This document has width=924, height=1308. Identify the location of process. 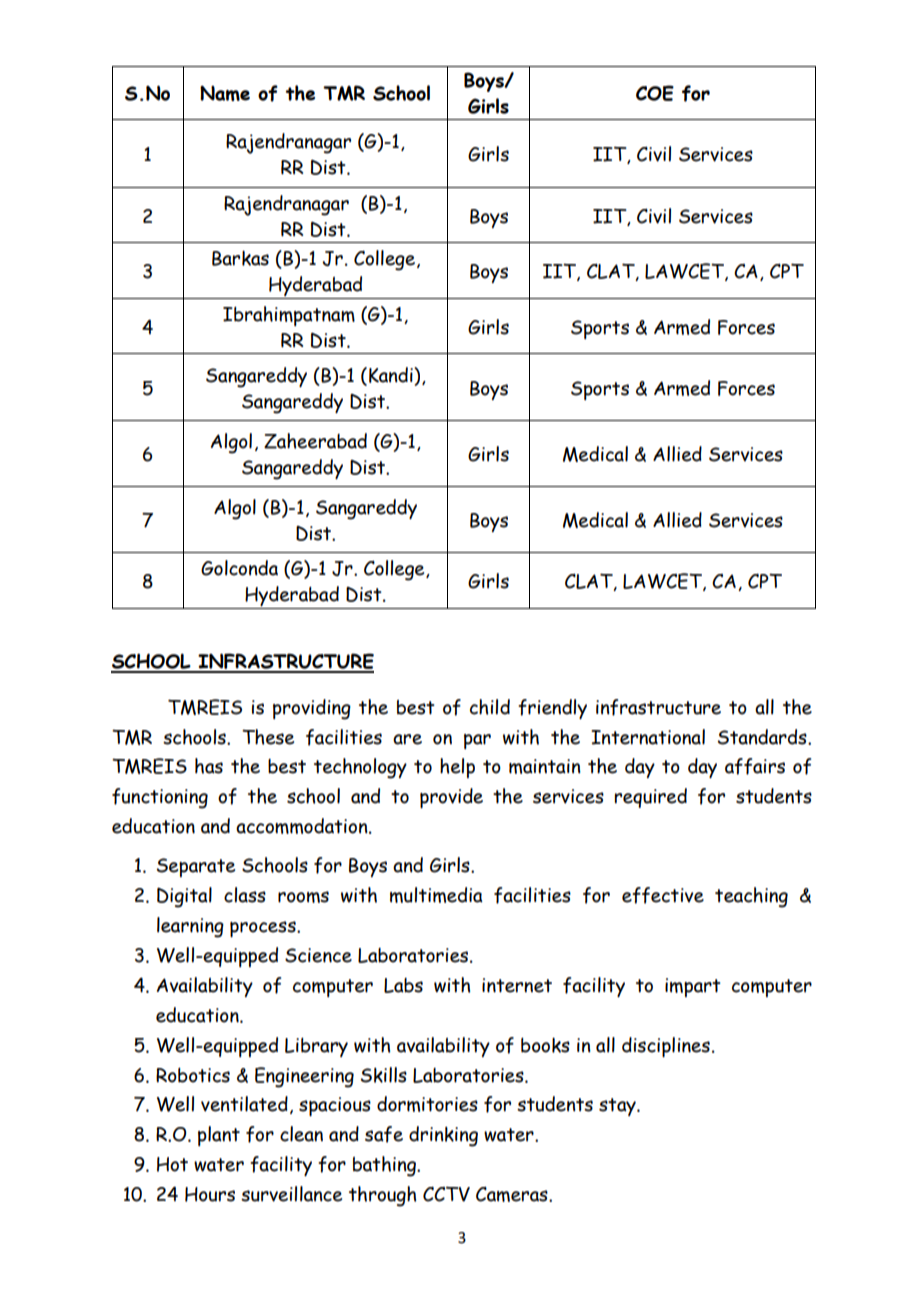
(264, 929).
